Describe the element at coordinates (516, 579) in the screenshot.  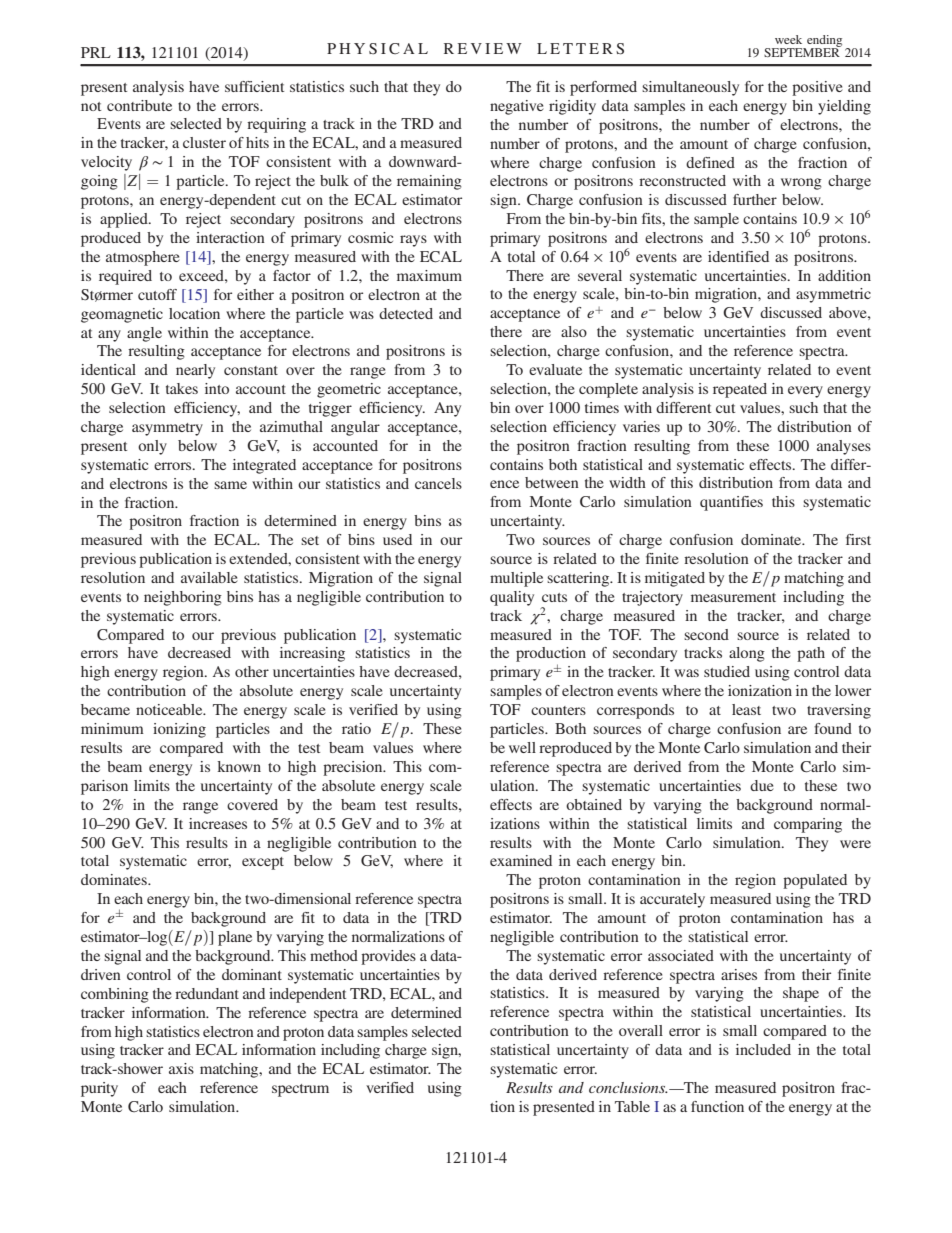
I see `multiple` at that location.
